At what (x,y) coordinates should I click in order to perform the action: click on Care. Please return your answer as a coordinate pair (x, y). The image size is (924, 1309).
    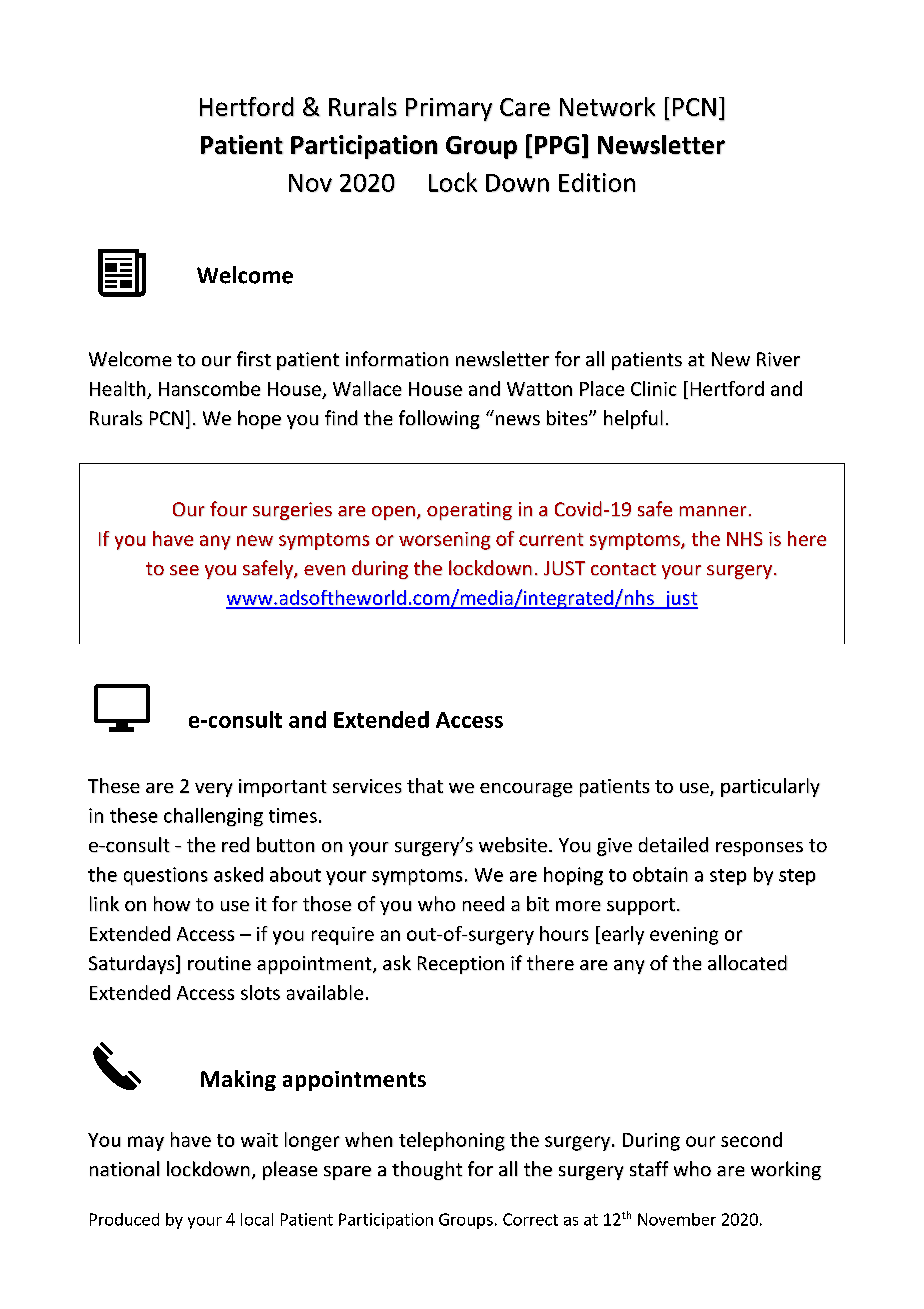
    Looking at the image, I should click on (525, 107).
